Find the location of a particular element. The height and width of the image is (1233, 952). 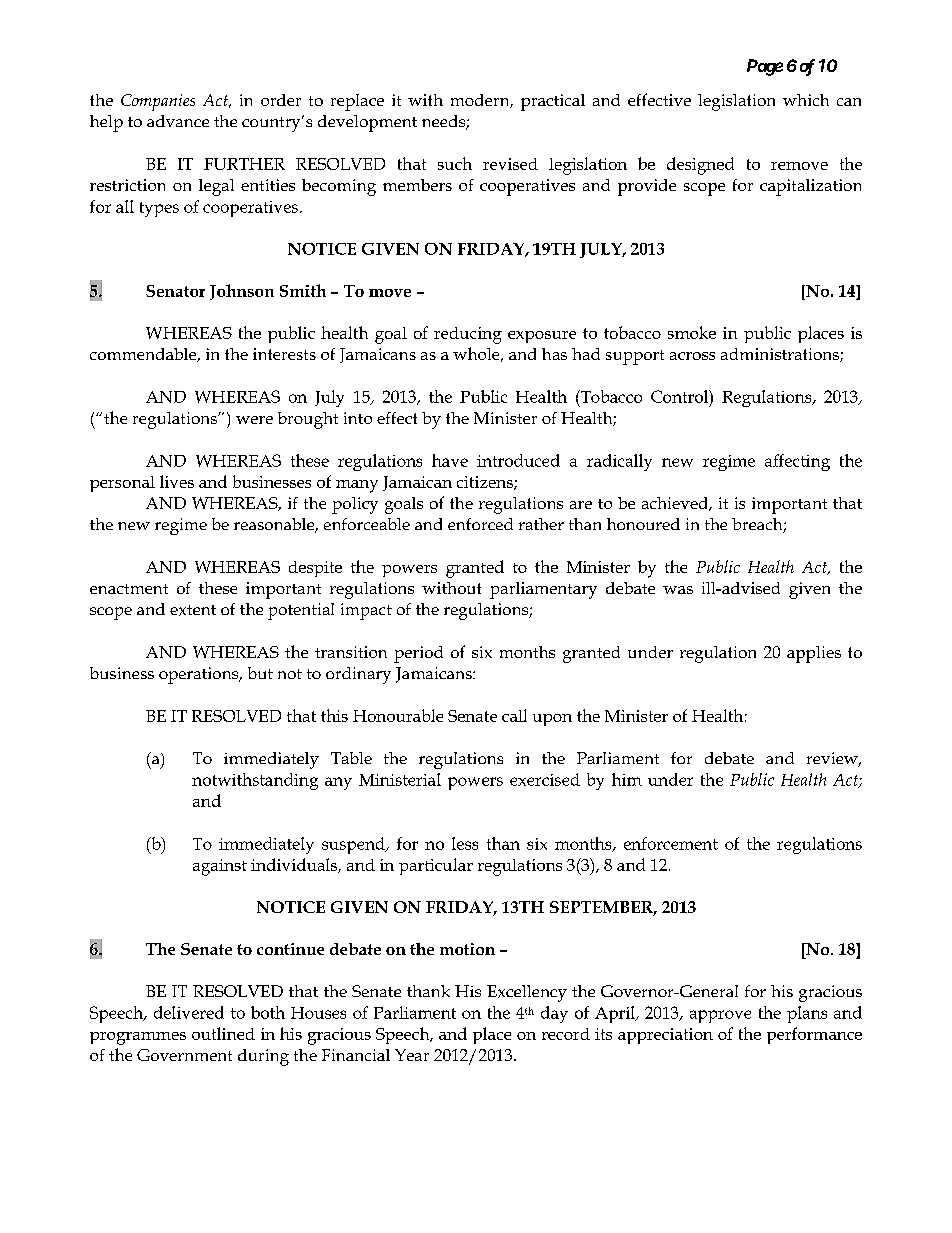

designed is located at coordinates (700, 166).
